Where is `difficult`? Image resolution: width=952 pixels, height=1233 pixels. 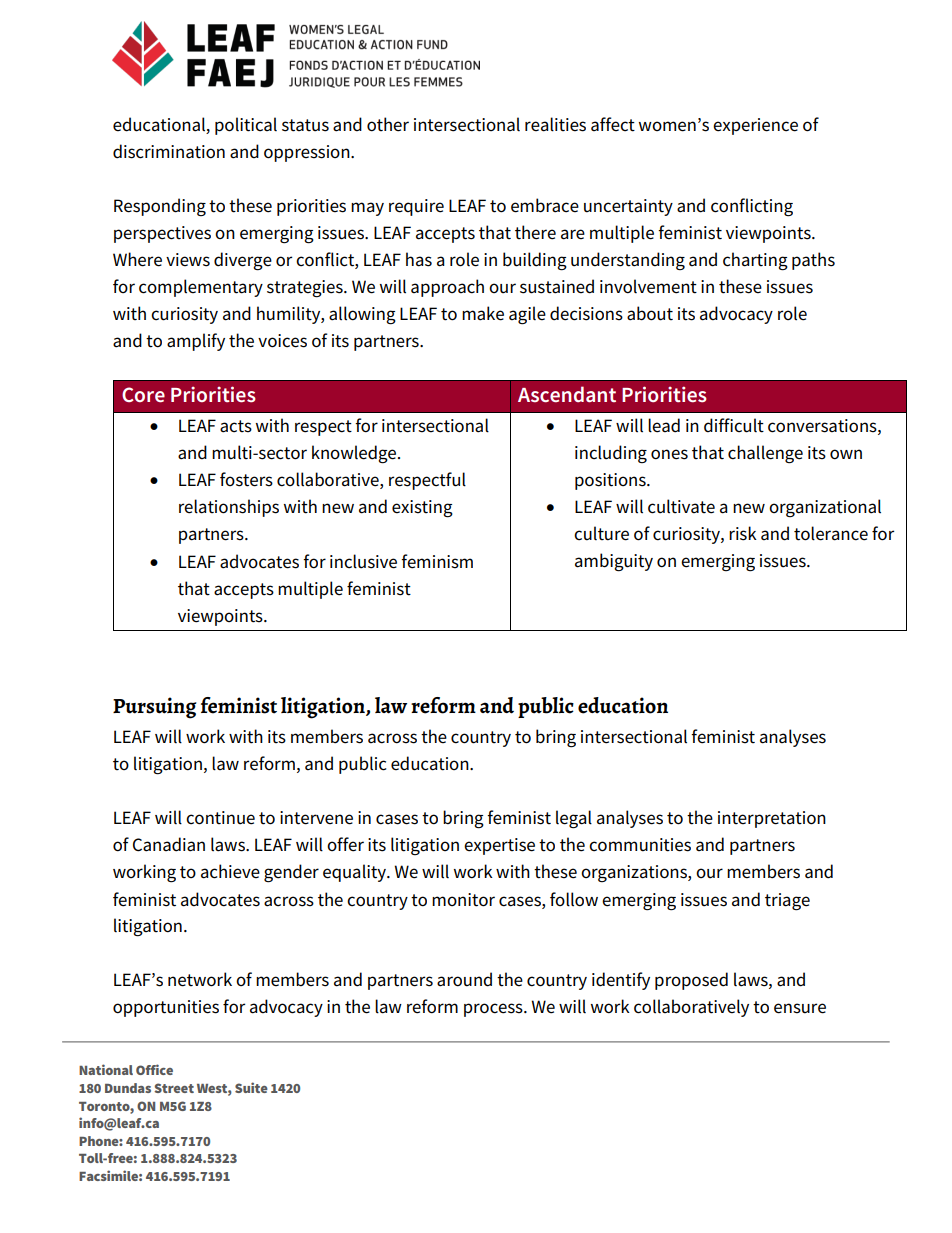
difficult is located at coordinates (734, 425).
